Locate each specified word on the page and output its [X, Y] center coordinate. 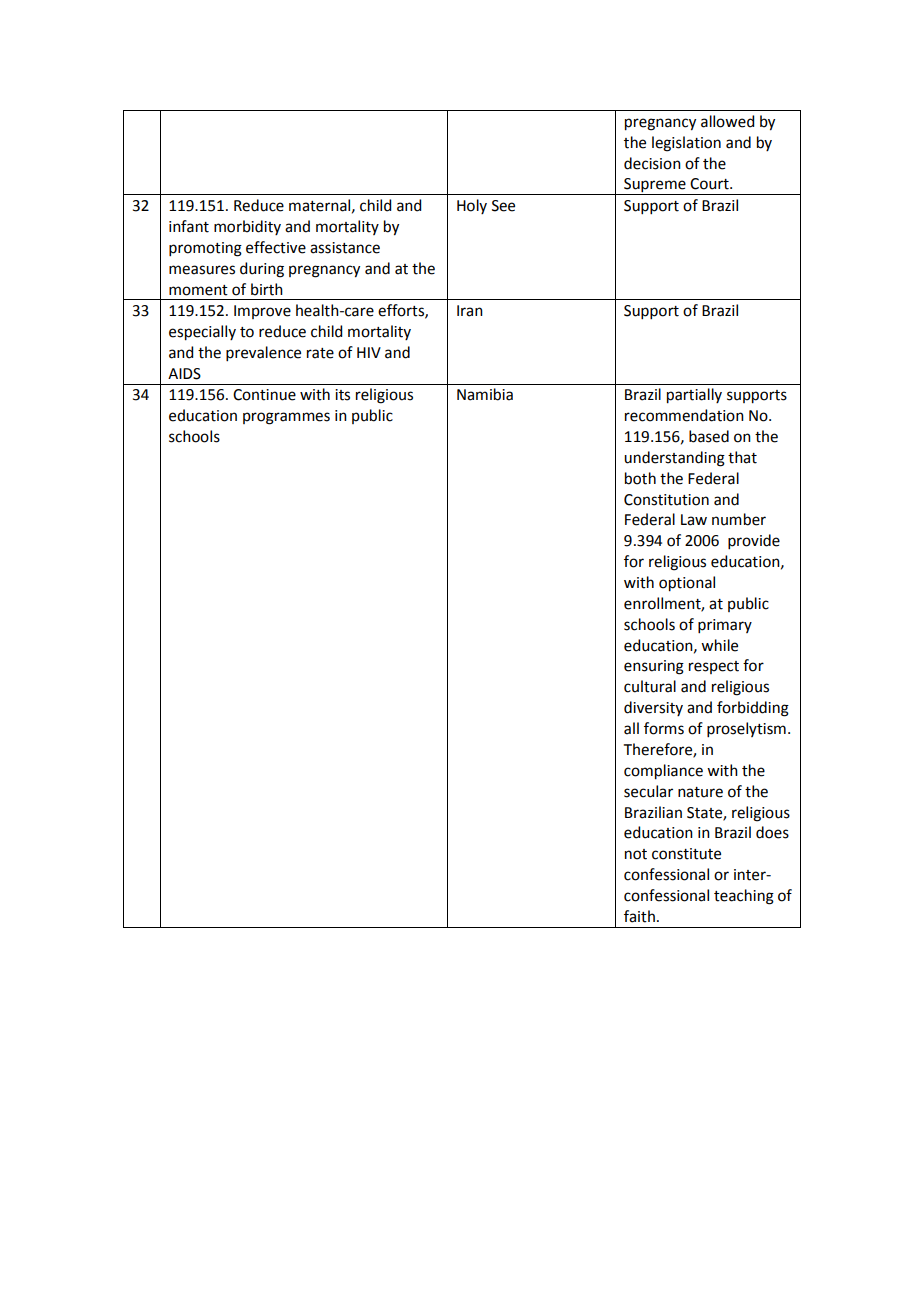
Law [694, 520]
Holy [472, 206]
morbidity [247, 227]
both [640, 478]
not [636, 854]
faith [639, 916]
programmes [286, 418]
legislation [686, 144]
